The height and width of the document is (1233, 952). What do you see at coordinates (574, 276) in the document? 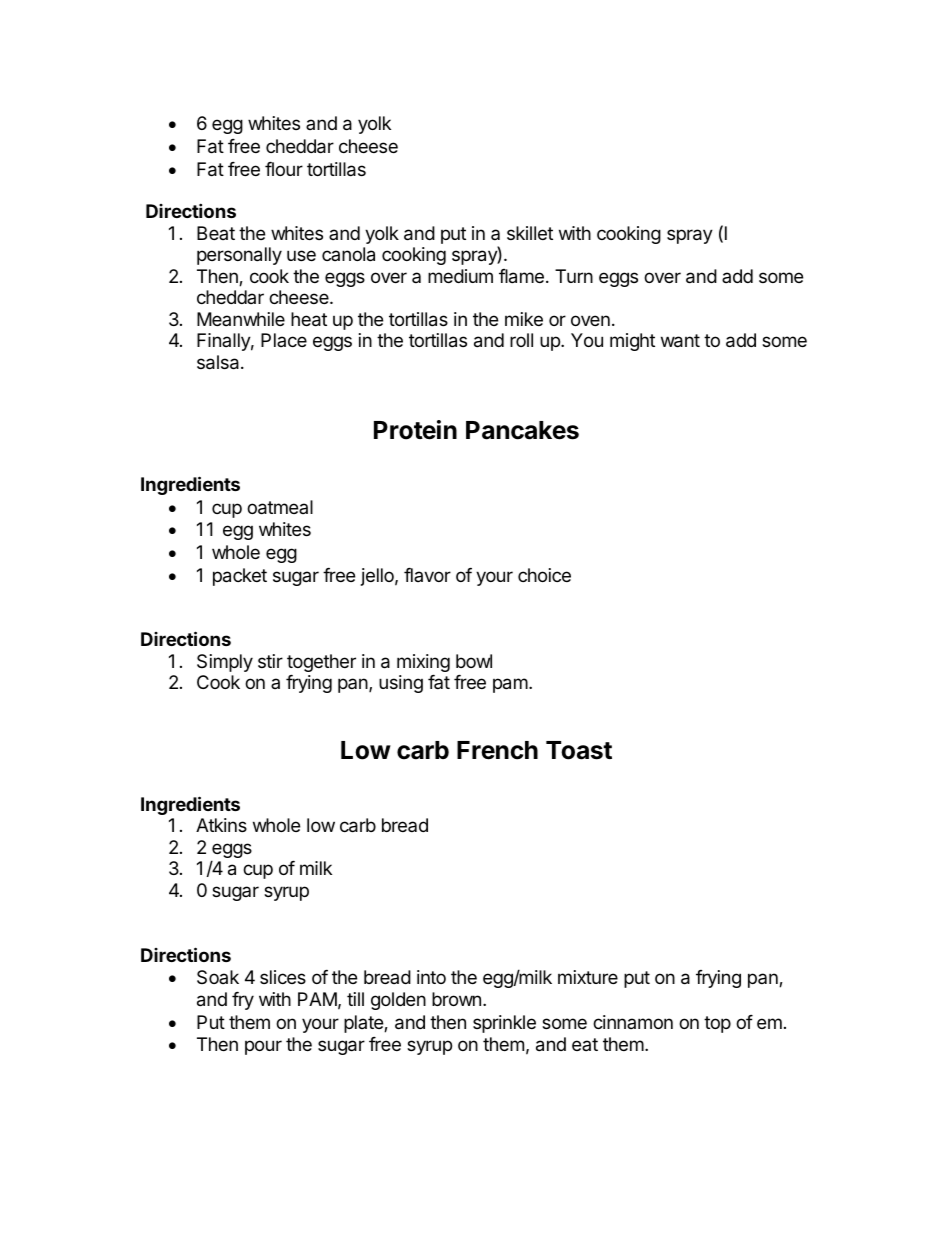
I see `Turn` at bounding box center [574, 276].
